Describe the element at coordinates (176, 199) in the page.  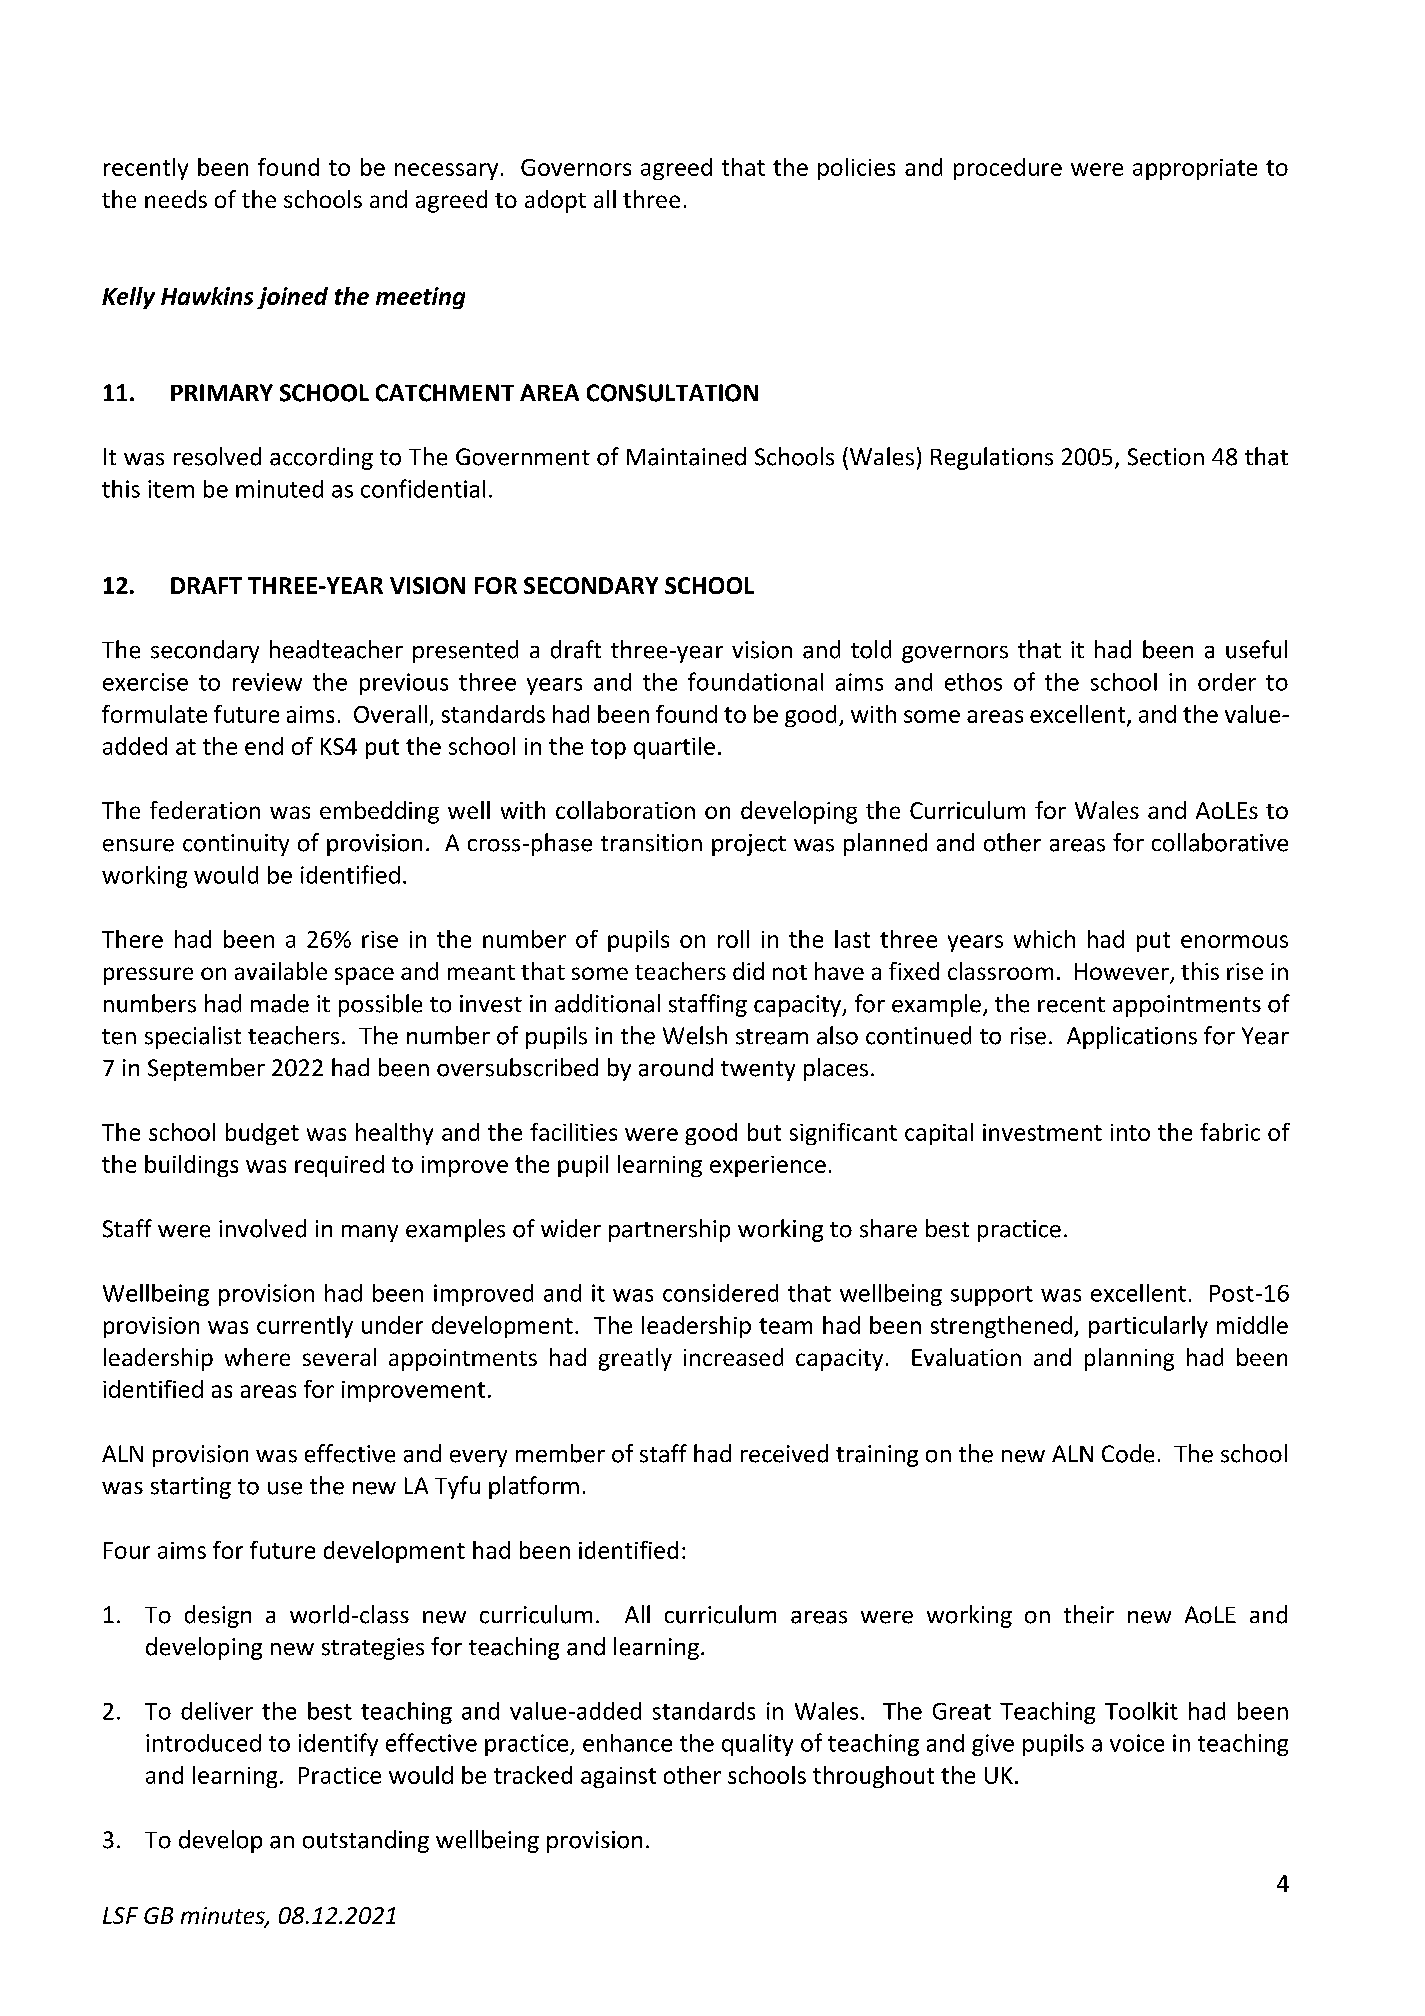
I see `needs` at that location.
